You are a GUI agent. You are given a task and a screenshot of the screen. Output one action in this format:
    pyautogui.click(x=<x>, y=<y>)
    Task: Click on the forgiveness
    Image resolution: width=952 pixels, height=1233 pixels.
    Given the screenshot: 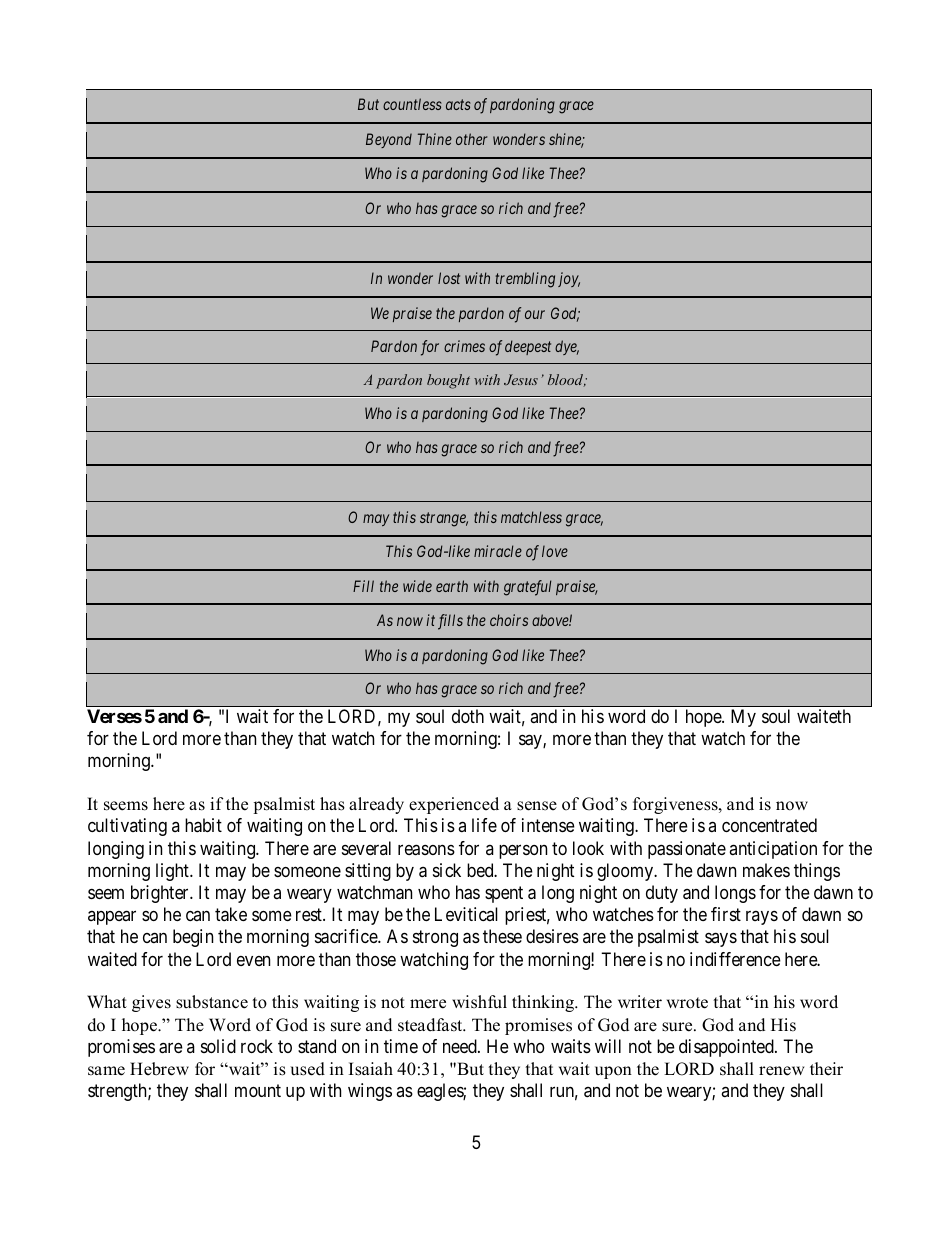 What is the action you would take?
    pyautogui.click(x=676, y=805)
